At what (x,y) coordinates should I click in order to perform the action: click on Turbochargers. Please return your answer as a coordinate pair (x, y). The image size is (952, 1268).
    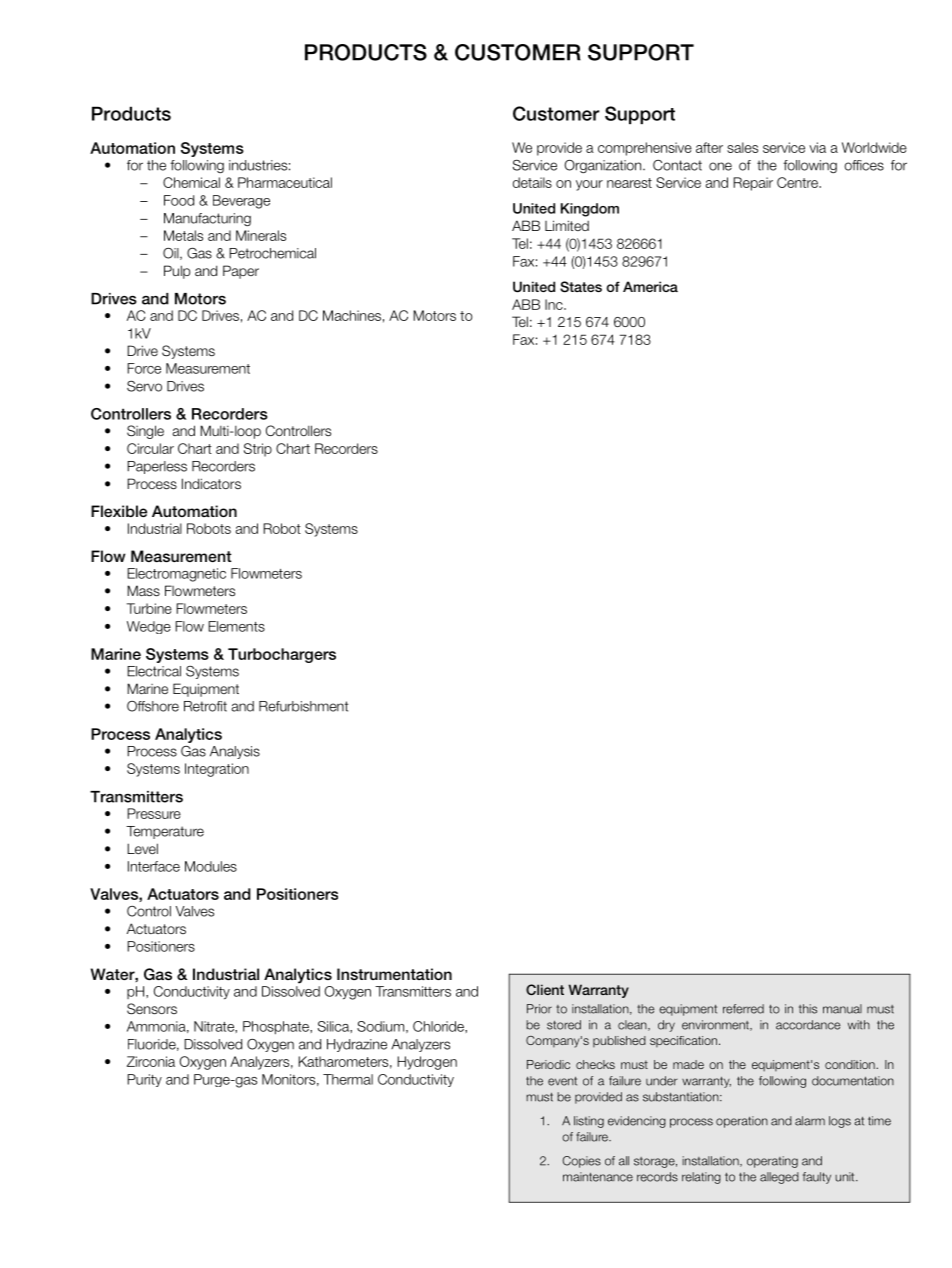
    Looking at the image, I should click on (282, 655).
